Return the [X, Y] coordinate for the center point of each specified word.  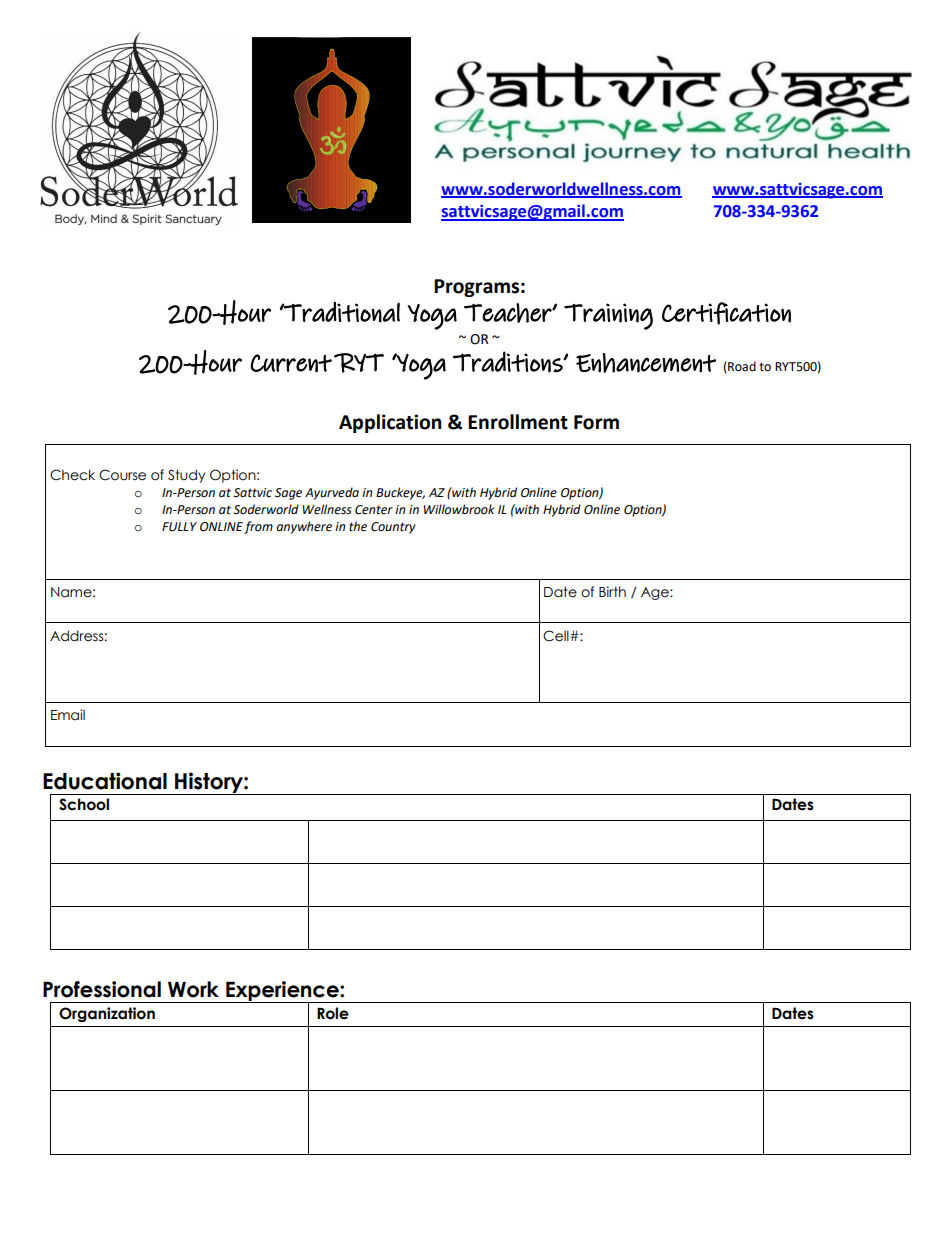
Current [291, 363]
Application [390, 423]
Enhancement [646, 363]
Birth [612, 591]
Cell [557, 636]
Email [68, 715]
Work [193, 989]
